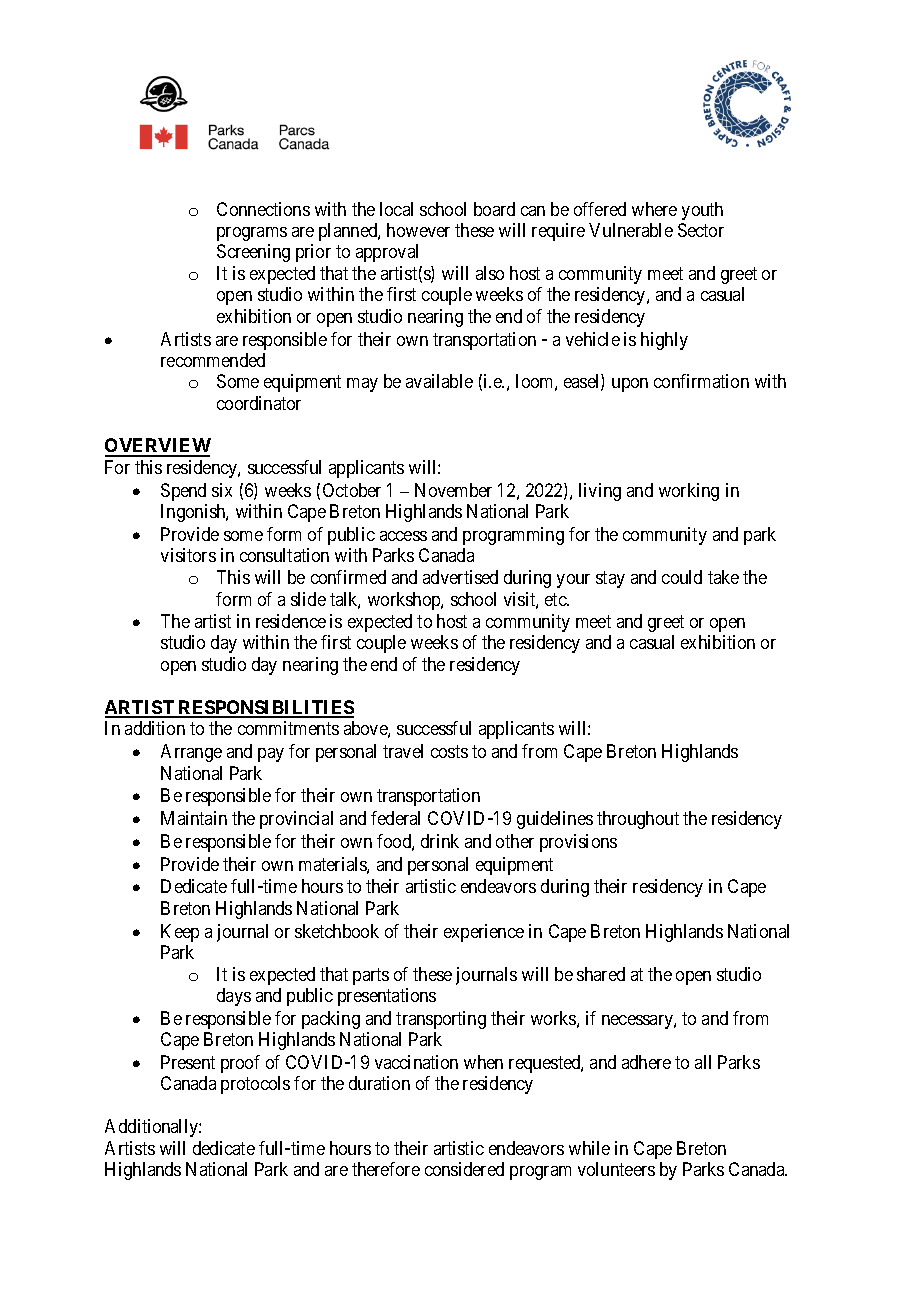  What do you see at coordinates (449, 751) in the page?
I see `costs` at bounding box center [449, 751].
